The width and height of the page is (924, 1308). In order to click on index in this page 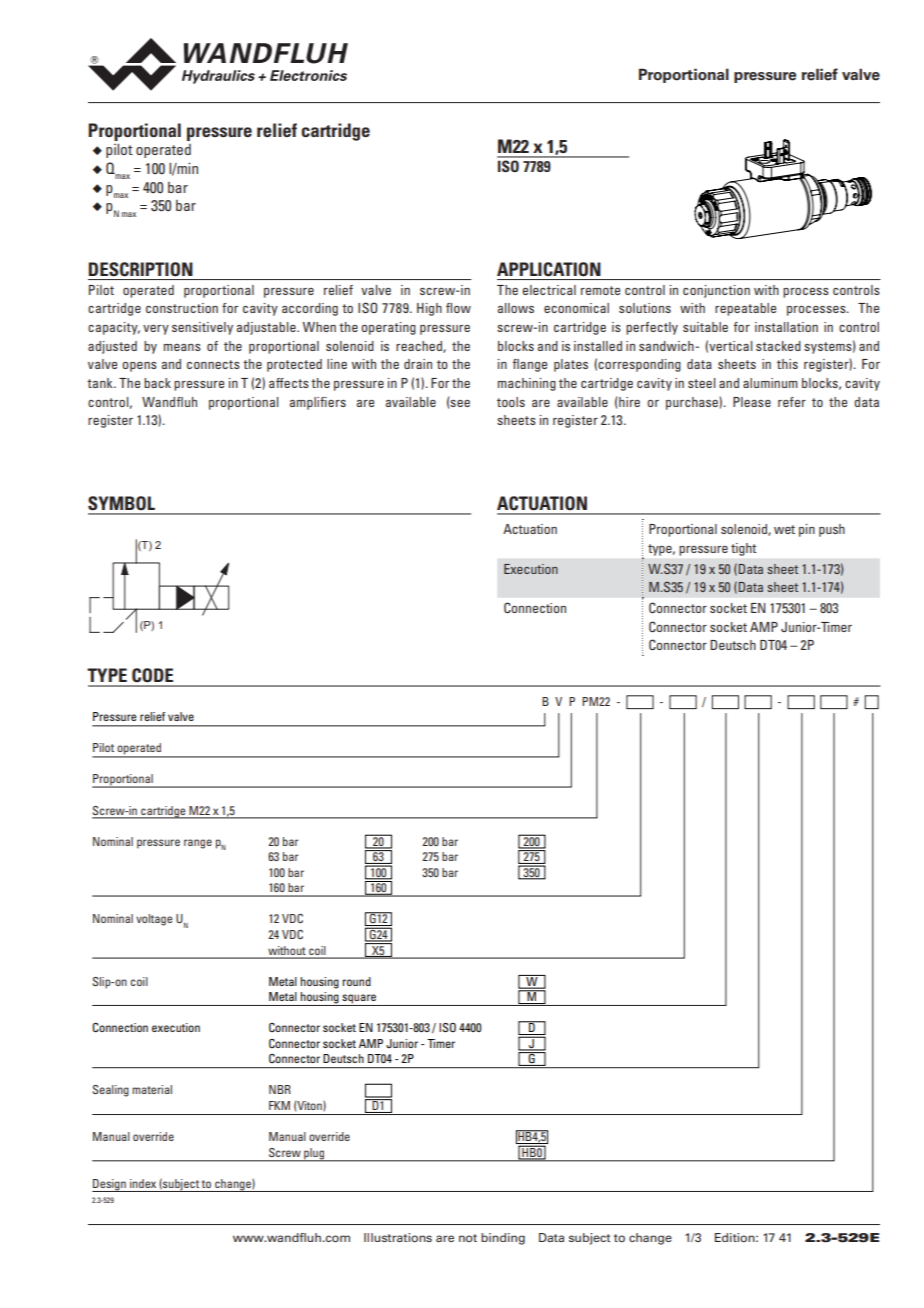, I will do `click(143, 1183)`.
